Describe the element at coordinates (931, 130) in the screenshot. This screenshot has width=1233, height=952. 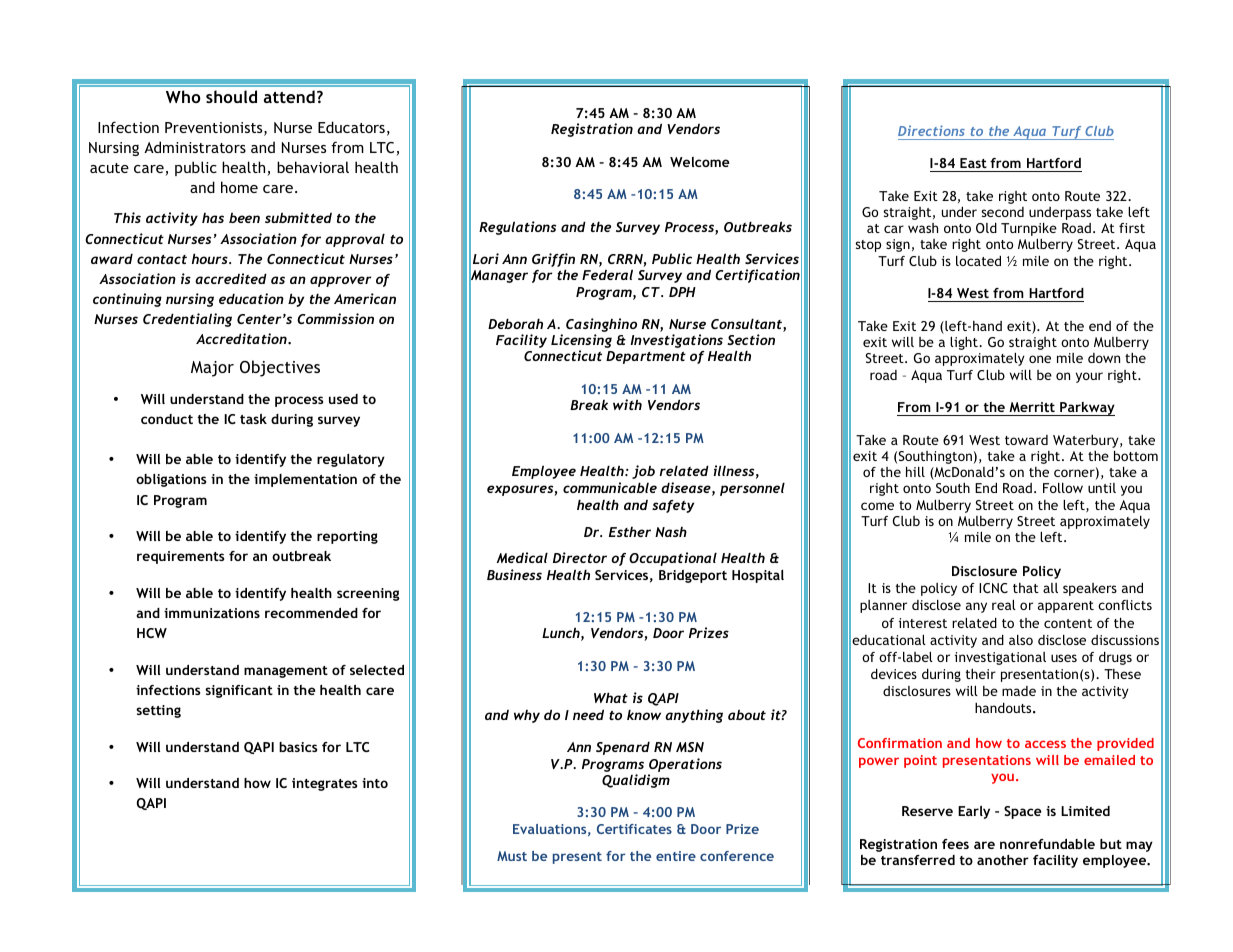
I see `Directions` at that location.
